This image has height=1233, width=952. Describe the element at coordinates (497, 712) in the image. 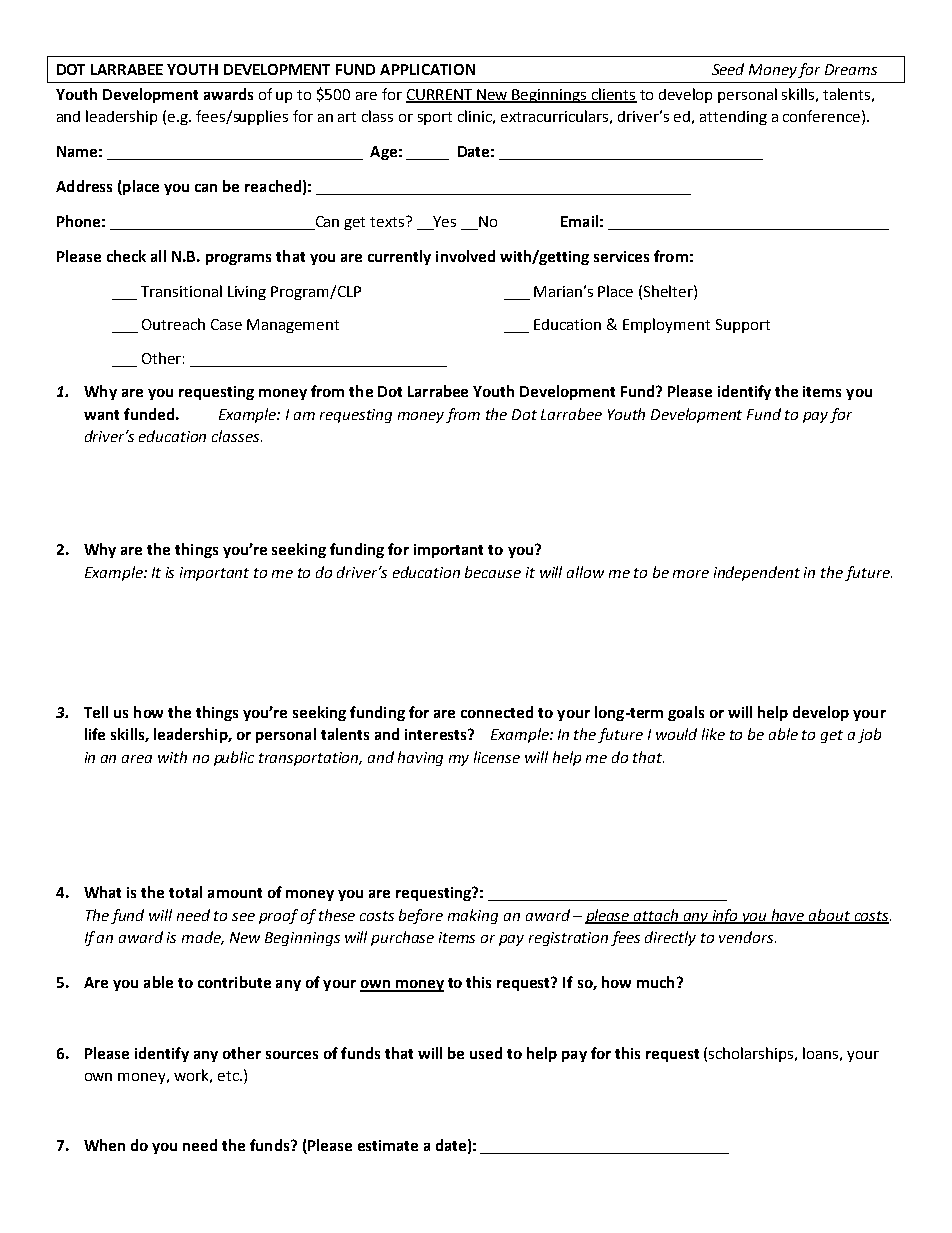

I see `connected` at that location.
